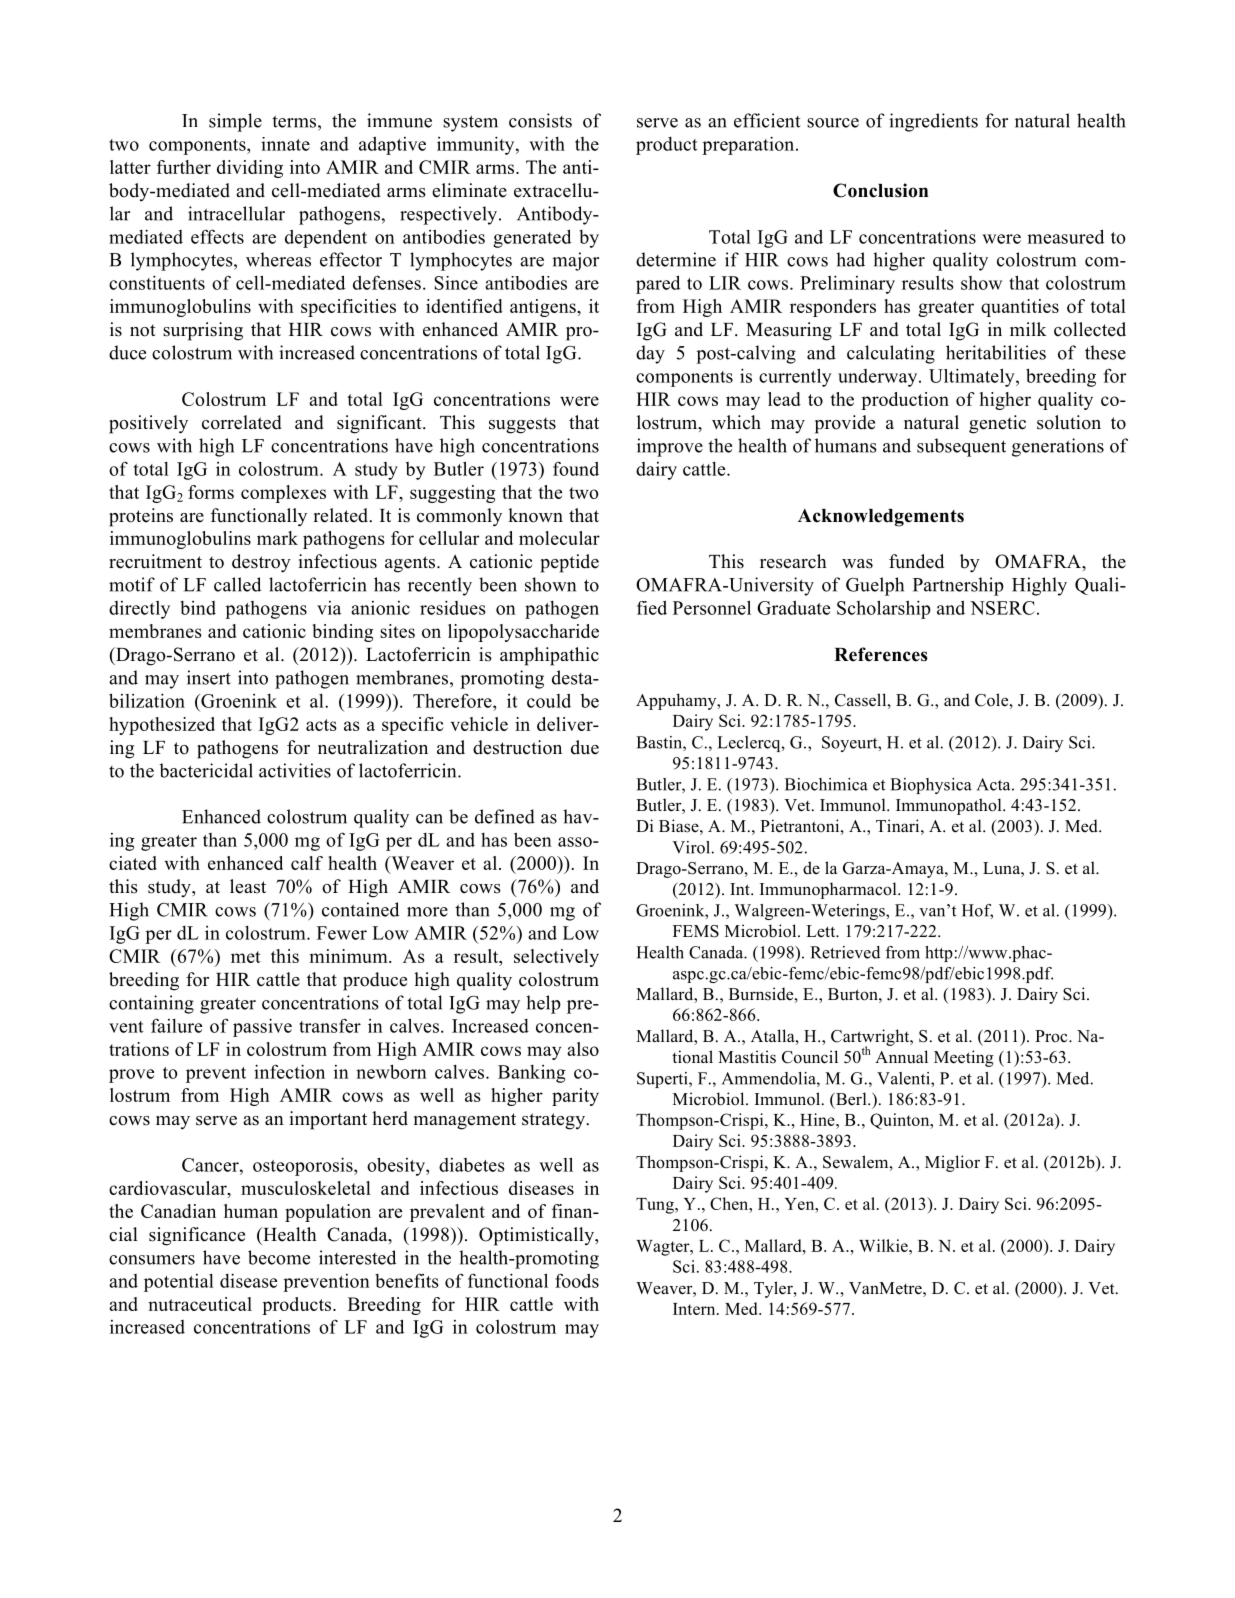 This document has width=1235, height=1598. I want to click on ingredients, so click(933, 122).
